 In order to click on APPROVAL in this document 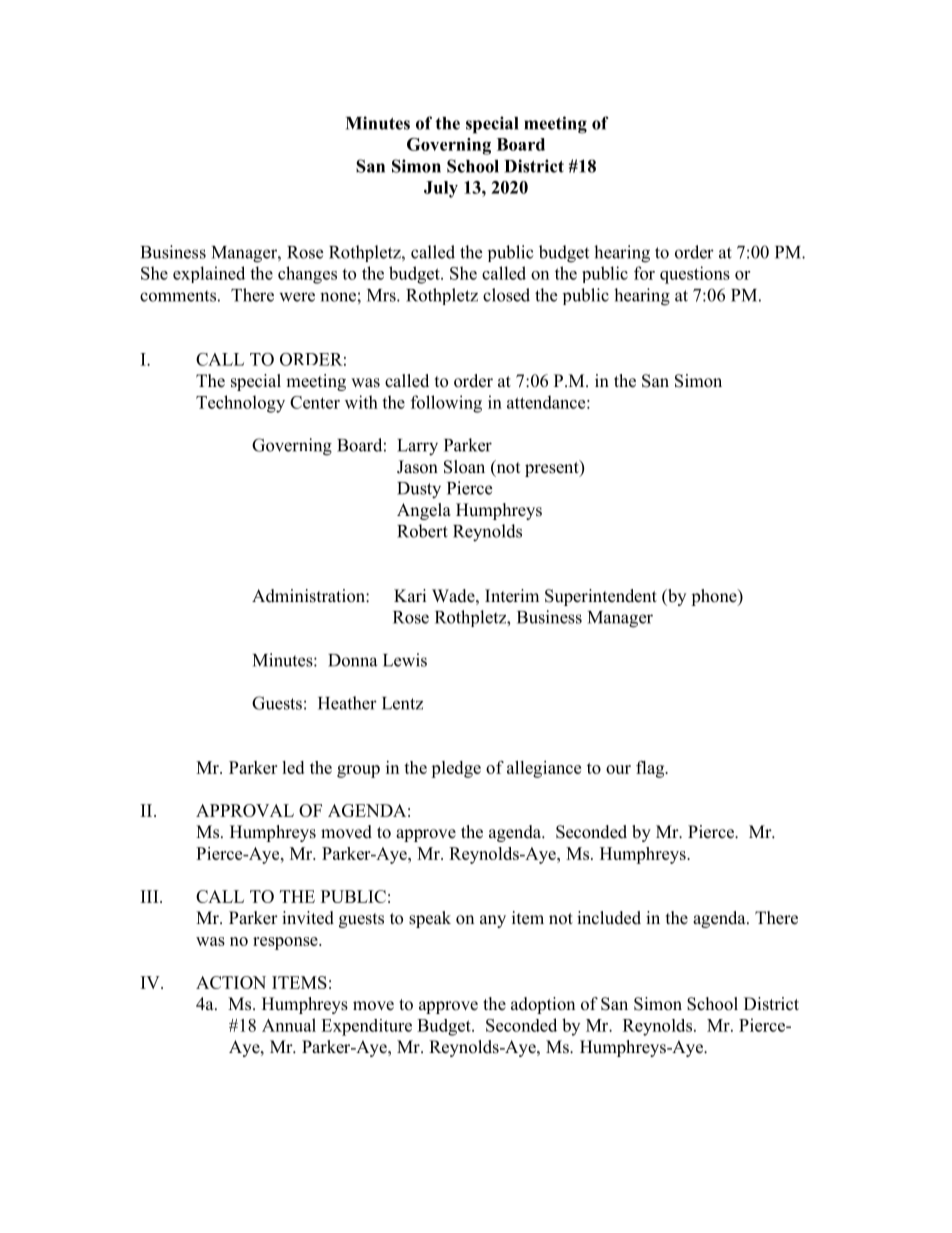, I will do `click(245, 810)`.
